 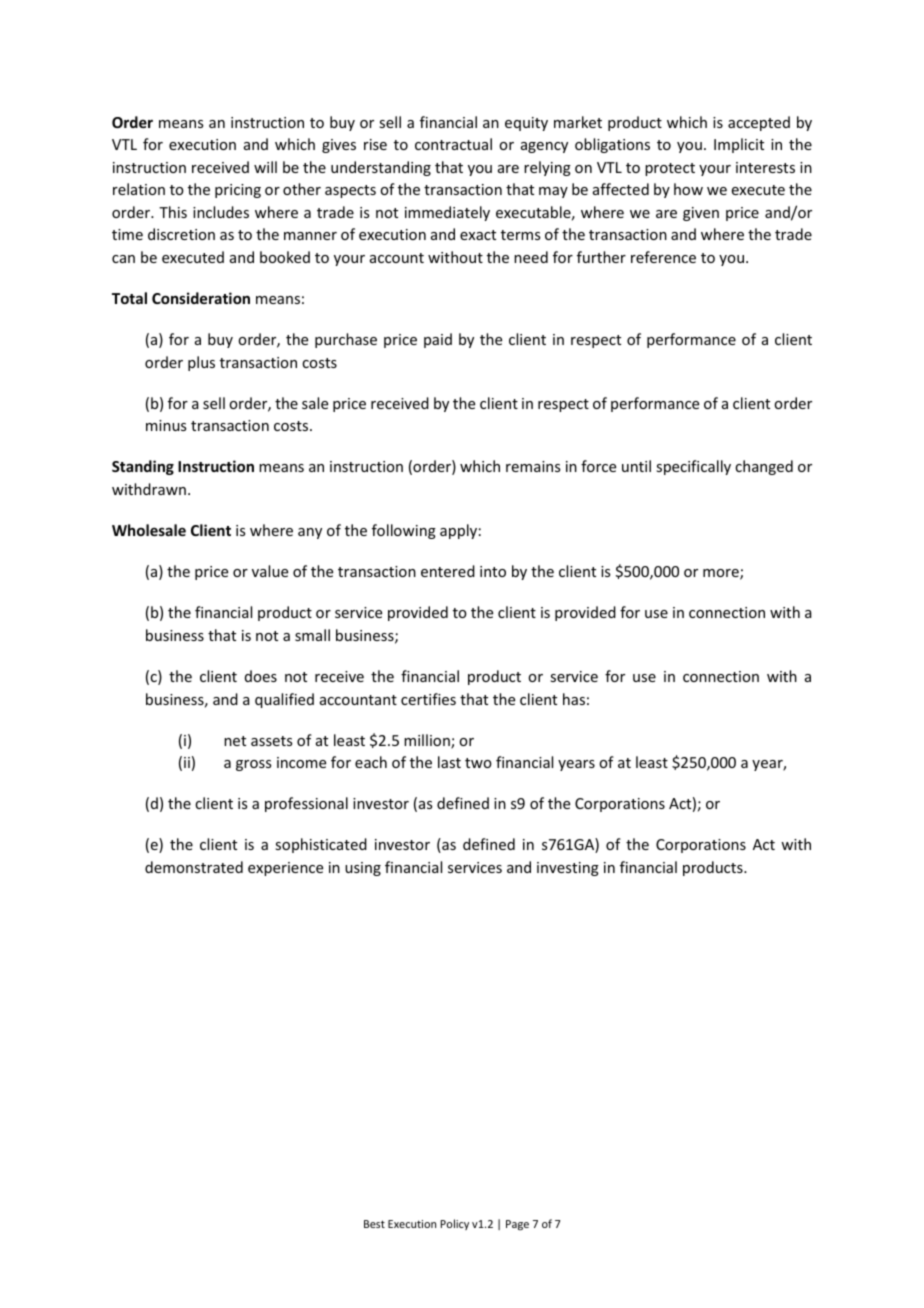 What do you see at coordinates (455, 1224) in the screenshot?
I see `Policy` at bounding box center [455, 1224].
